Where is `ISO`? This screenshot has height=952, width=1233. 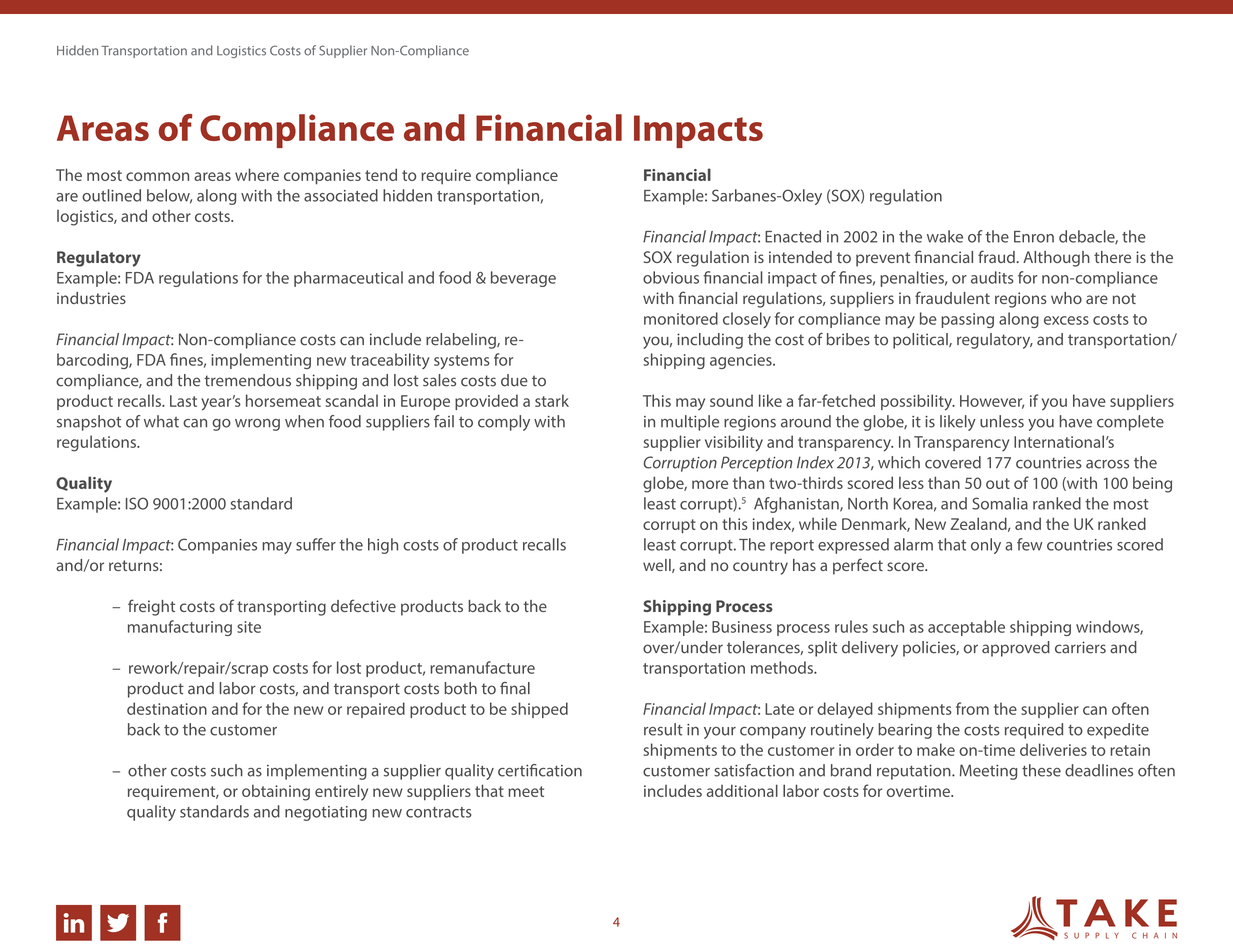 ISO is located at coordinates (137, 503).
